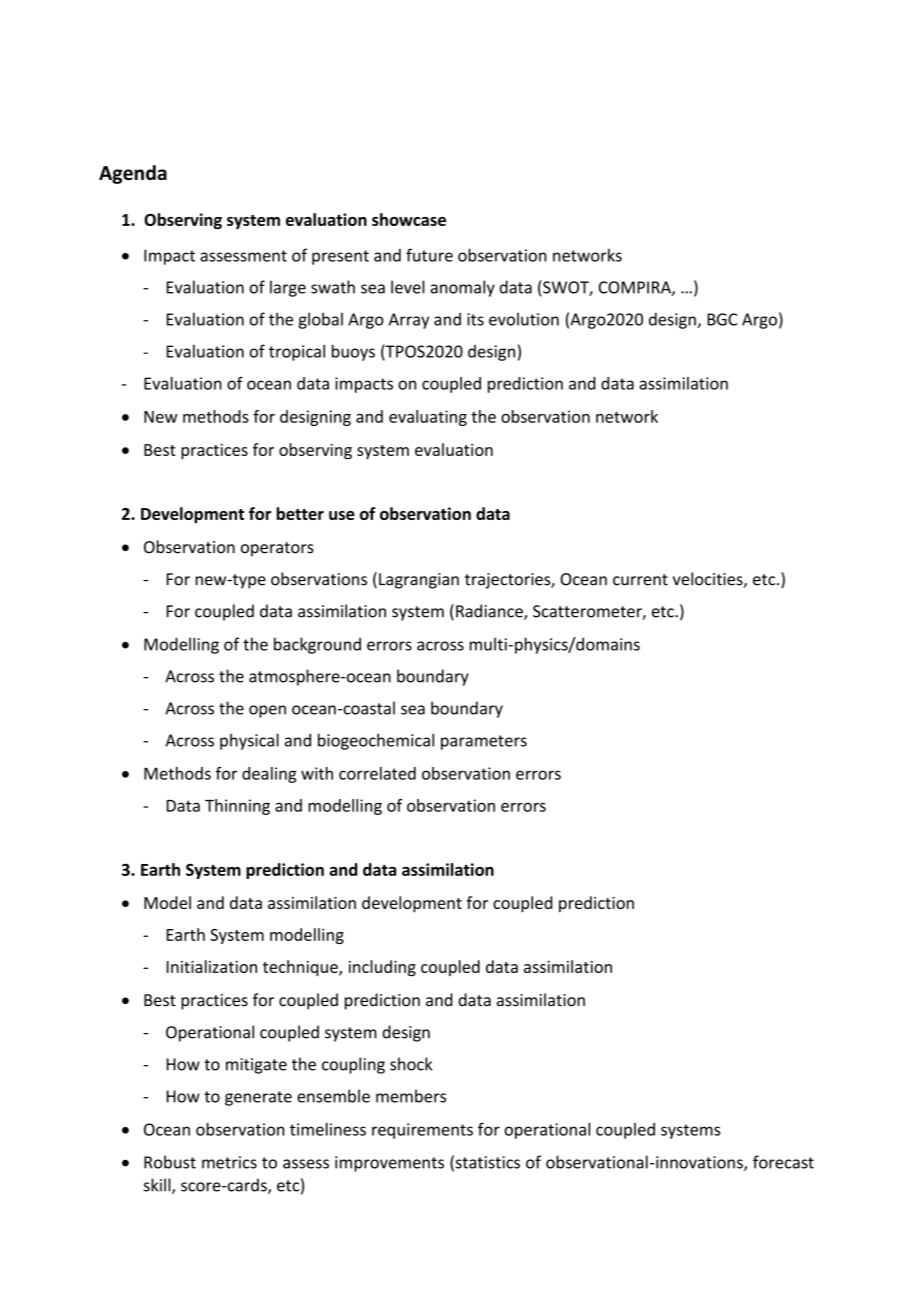 This screenshot has height=1308, width=924. What do you see at coordinates (267, 711) in the screenshot?
I see `open` at bounding box center [267, 711].
